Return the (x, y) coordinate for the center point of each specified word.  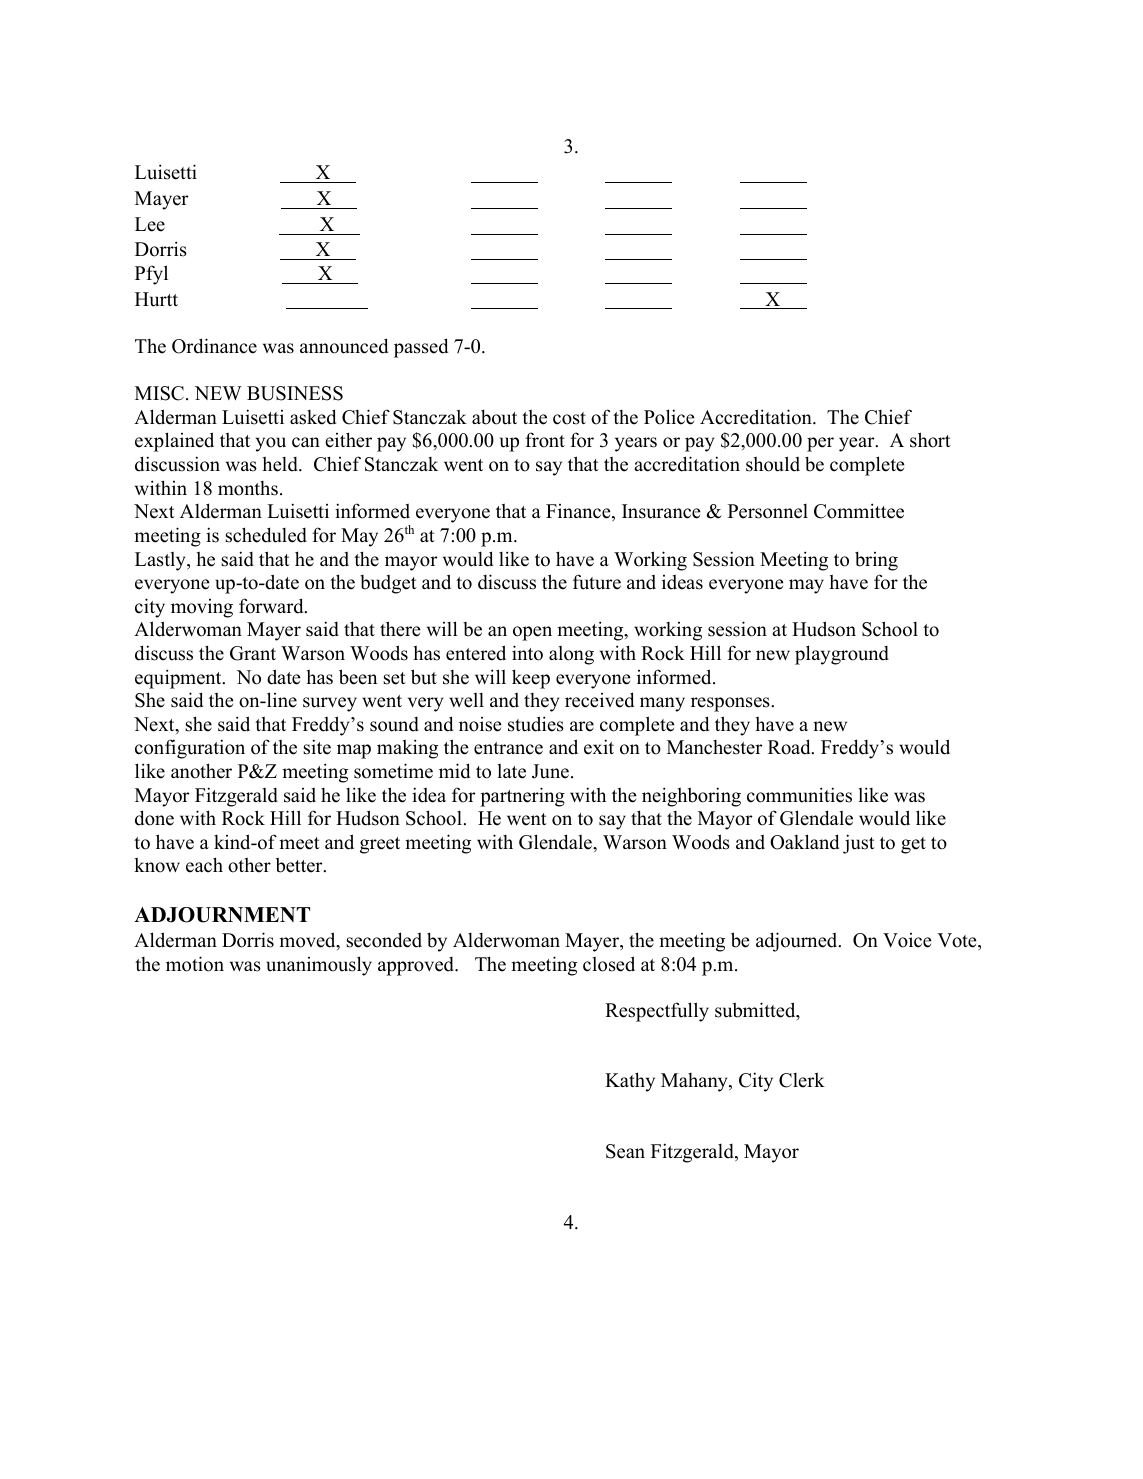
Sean (625, 1151)
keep (531, 679)
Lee (150, 224)
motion (195, 964)
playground (842, 655)
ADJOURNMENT (222, 915)
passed (421, 348)
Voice (907, 940)
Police (669, 417)
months (248, 488)
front (545, 440)
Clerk (802, 1080)
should (773, 464)
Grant (253, 653)
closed (609, 964)
